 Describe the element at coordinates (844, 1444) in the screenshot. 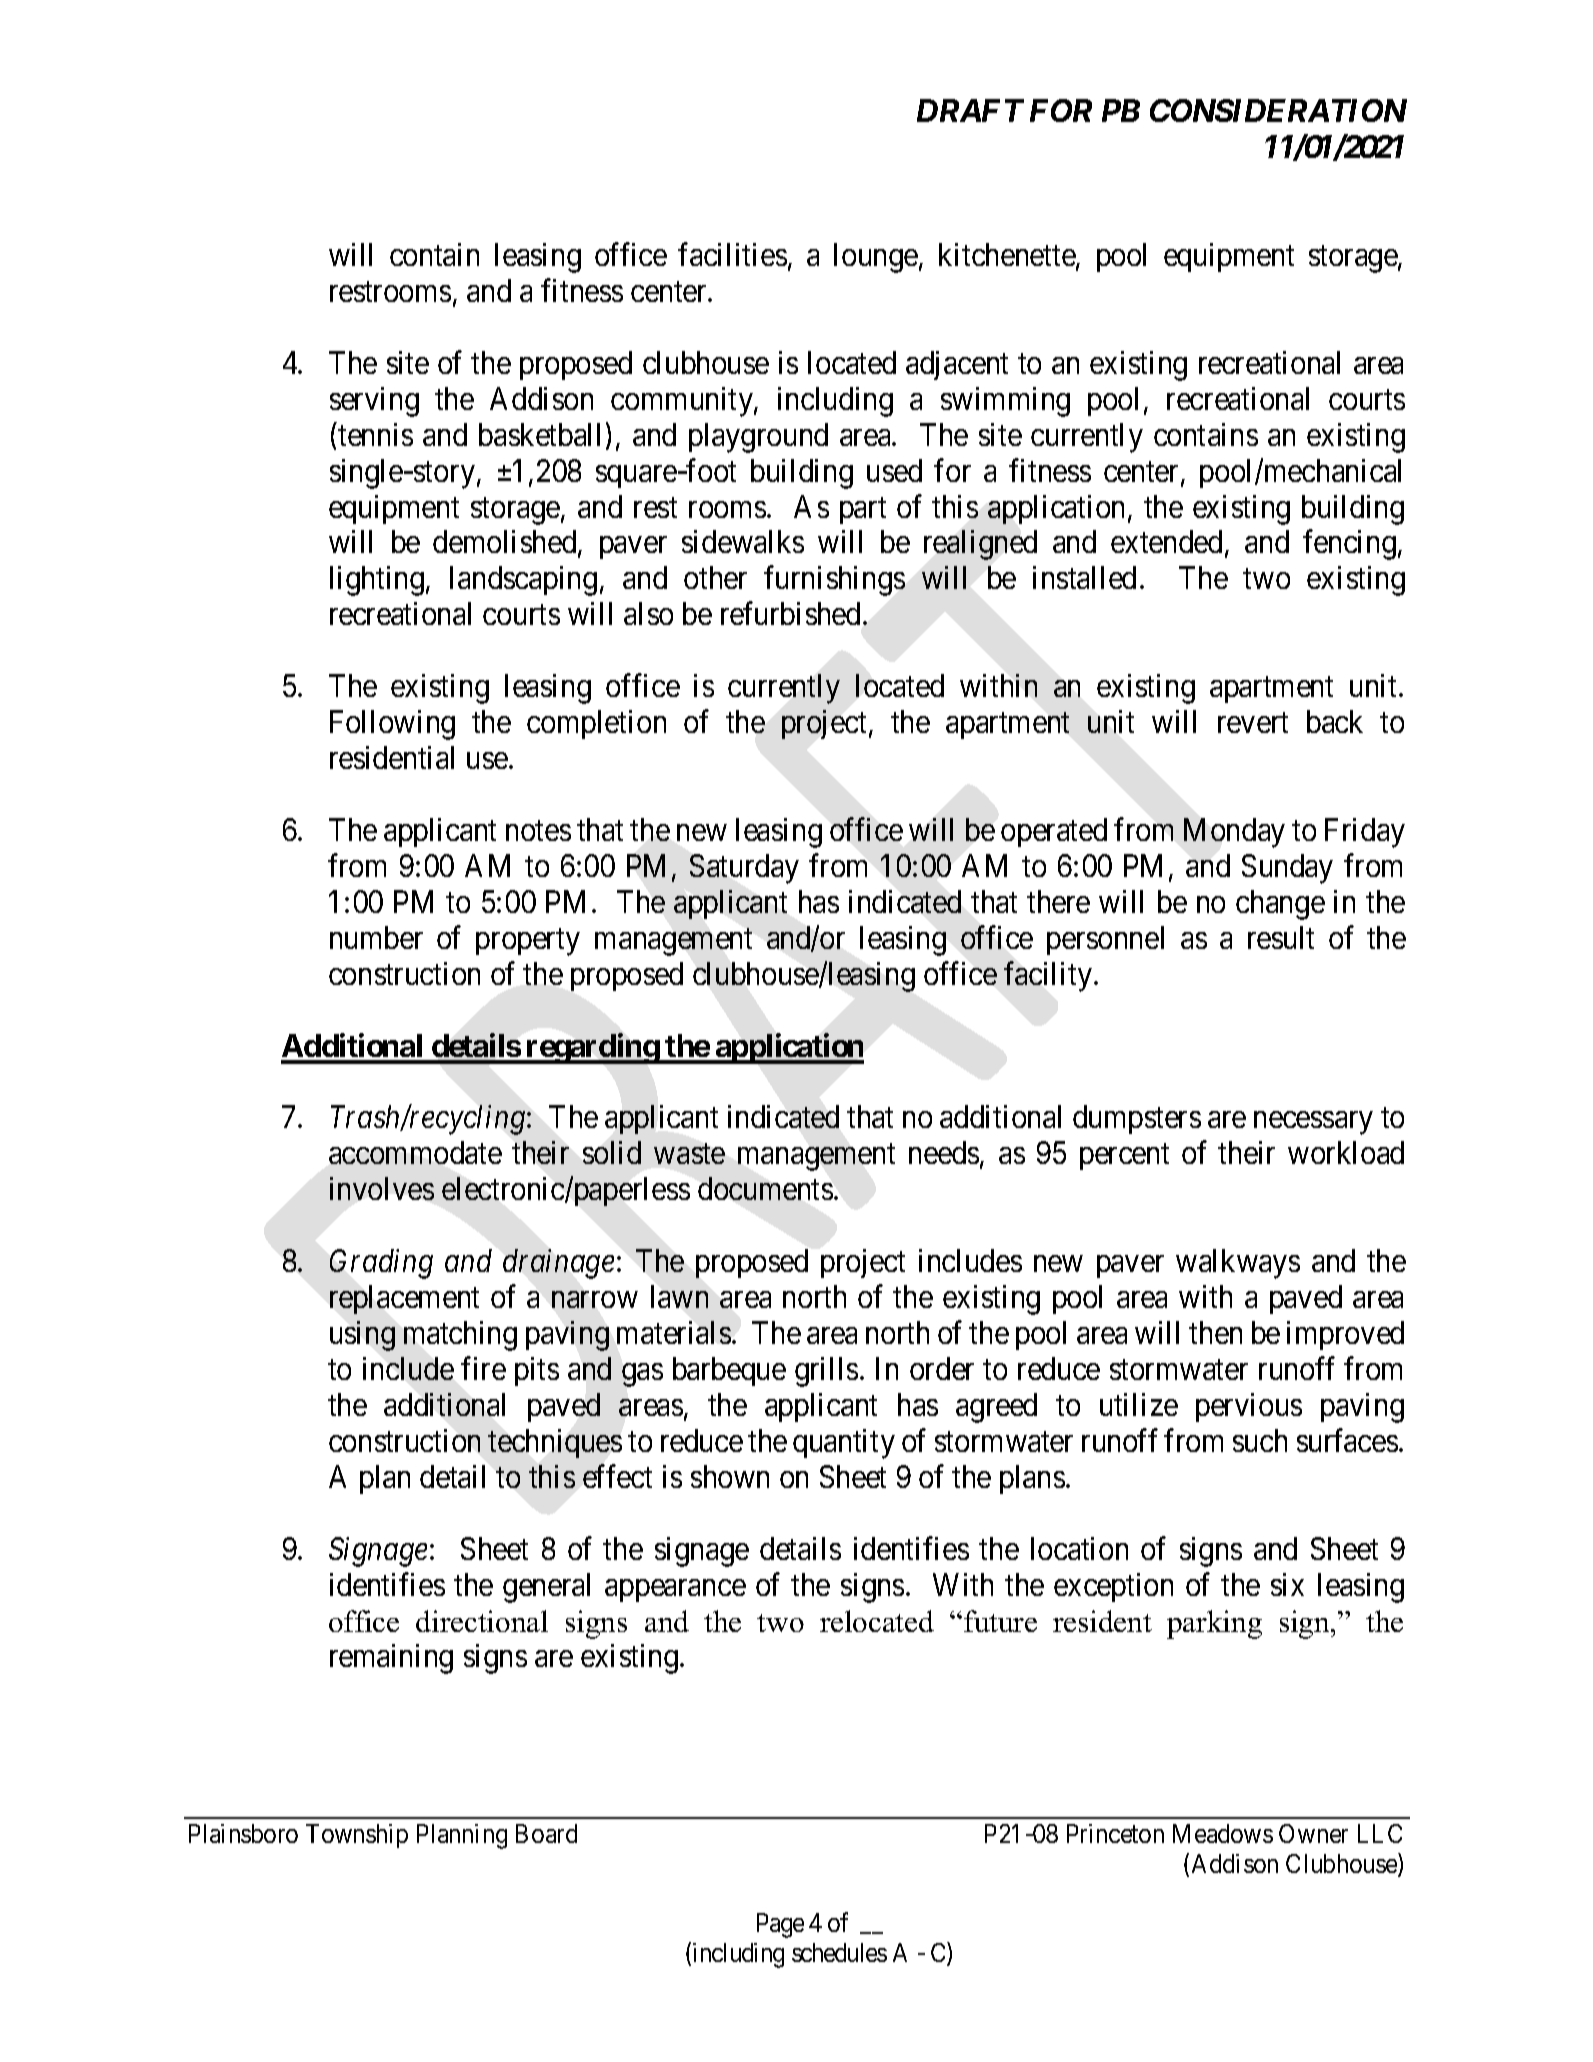

I see `quantity` at that location.
